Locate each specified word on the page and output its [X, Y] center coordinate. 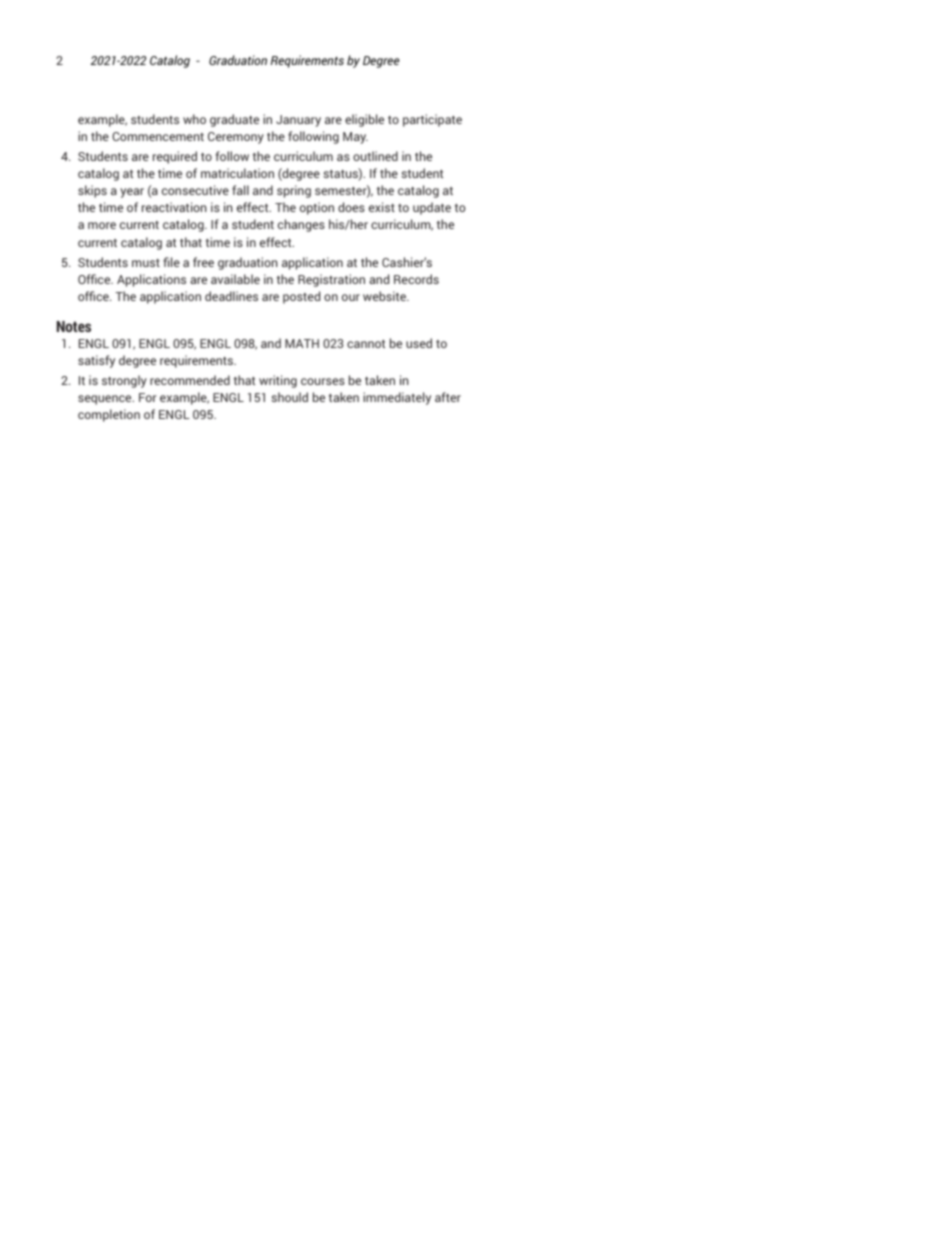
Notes [74, 326]
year [132, 193]
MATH [302, 343]
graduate [234, 120]
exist [382, 207]
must [146, 263]
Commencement [158, 136]
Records [416, 279]
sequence [106, 400]
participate [432, 120]
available [235, 279]
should [289, 397]
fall [240, 190]
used [419, 343]
